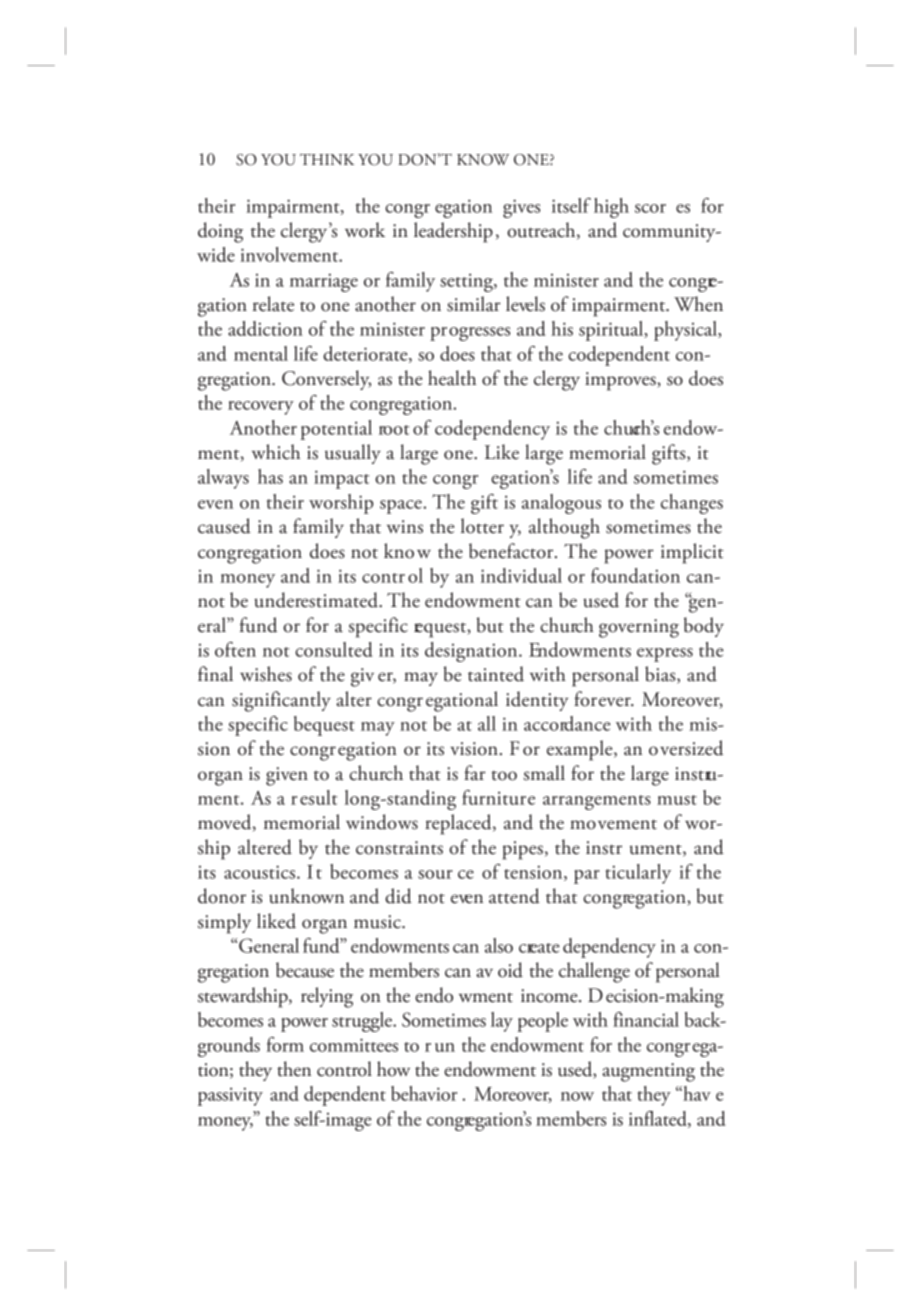 This page has width=921, height=1316. Describe the element at coordinates (327, 159) in the page. I see `THINK` at that location.
